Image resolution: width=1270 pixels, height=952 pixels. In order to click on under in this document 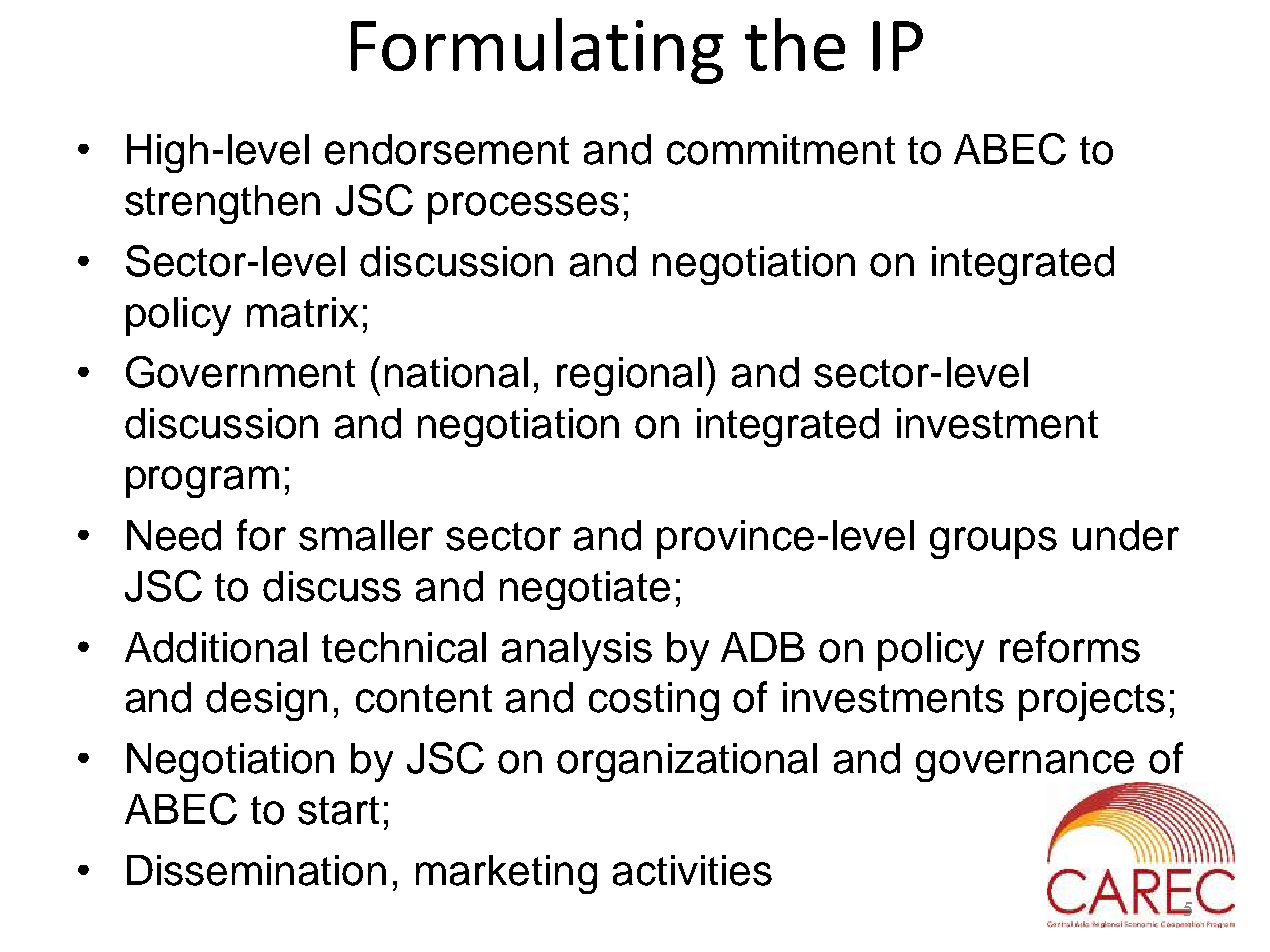, I will do `click(1126, 535)`.
